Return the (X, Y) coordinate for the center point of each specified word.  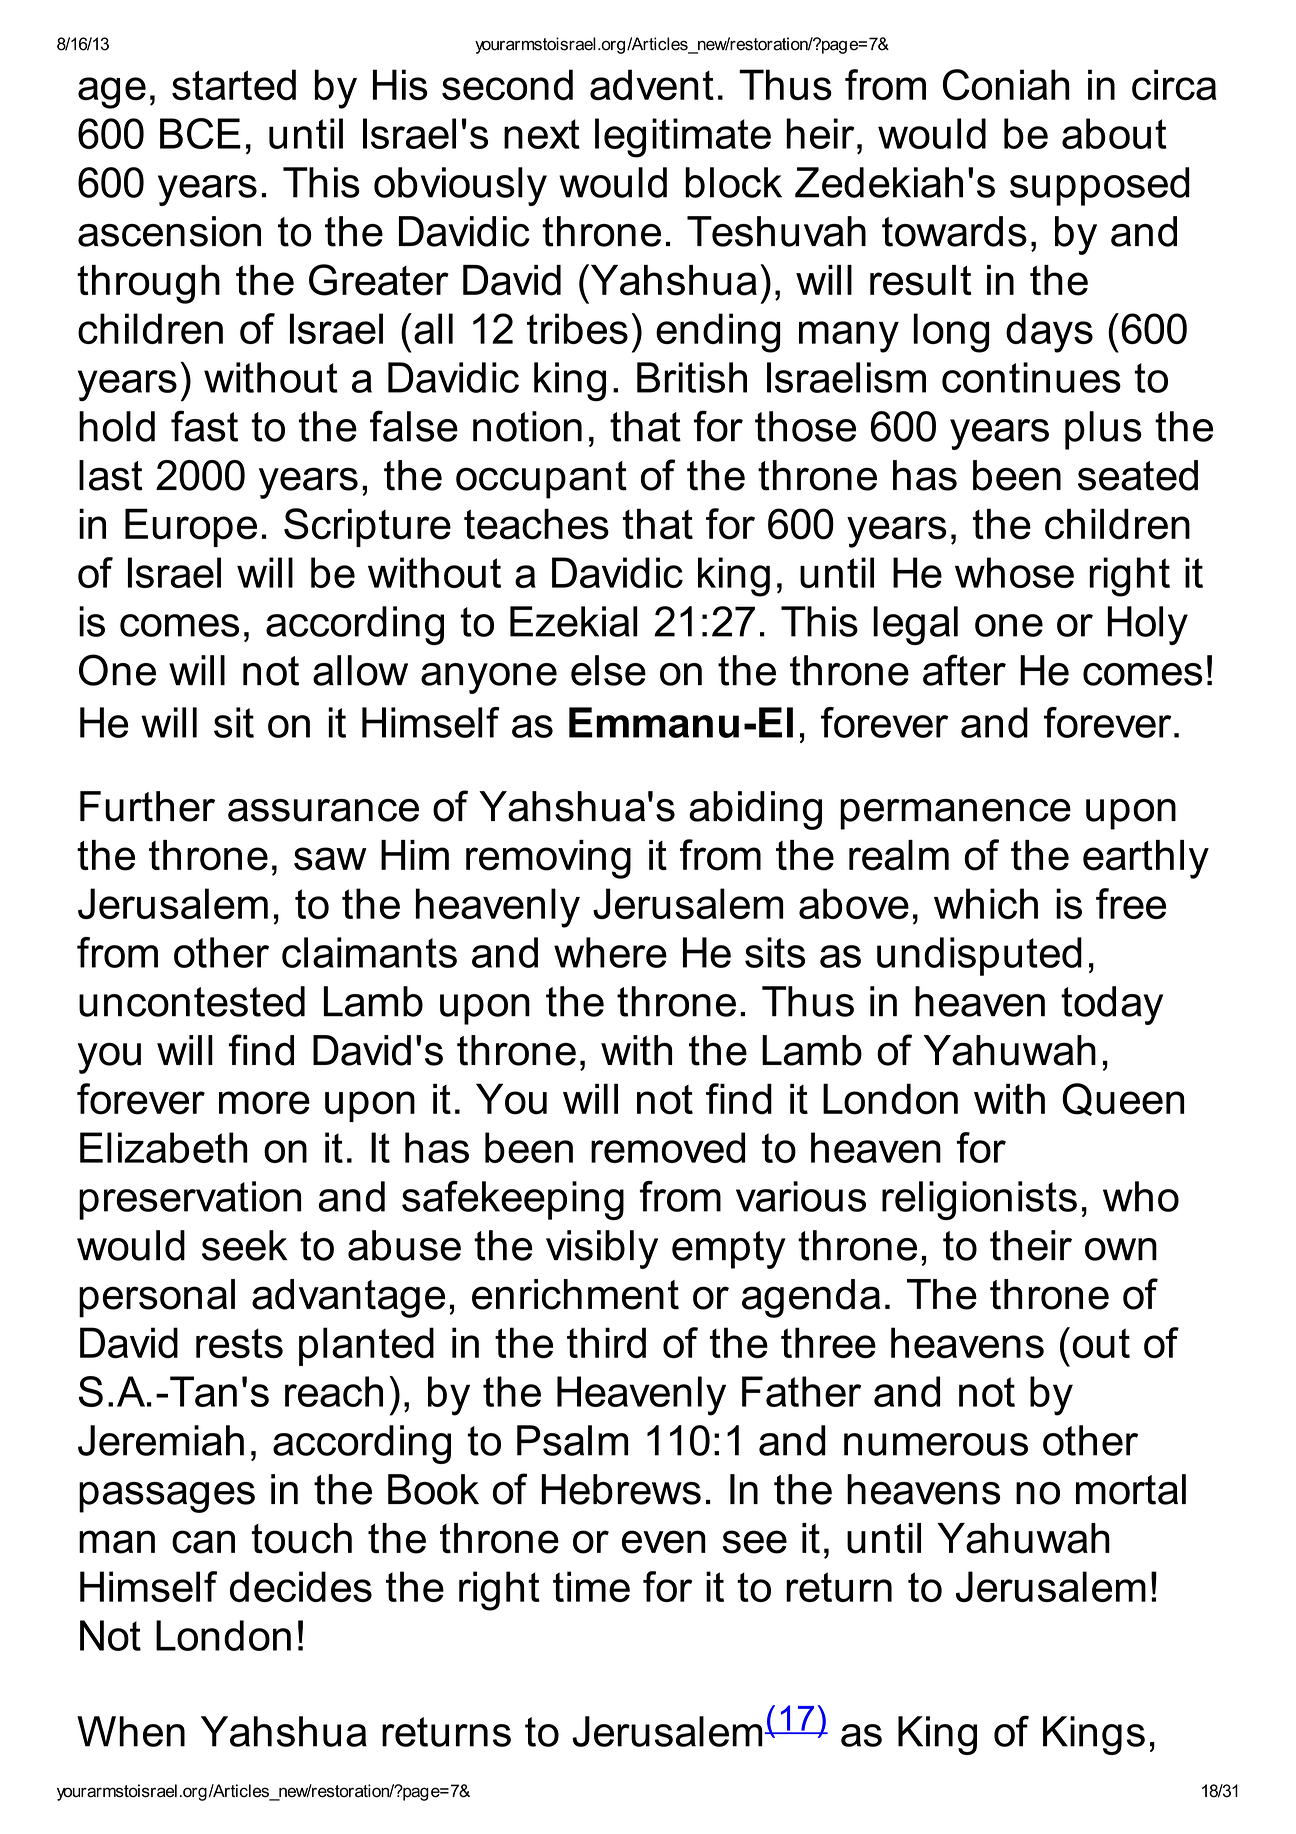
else (608, 670)
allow (360, 670)
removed (668, 1147)
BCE (200, 133)
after (964, 670)
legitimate (683, 138)
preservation (190, 1200)
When (131, 1731)
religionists (979, 1200)
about (1114, 133)
